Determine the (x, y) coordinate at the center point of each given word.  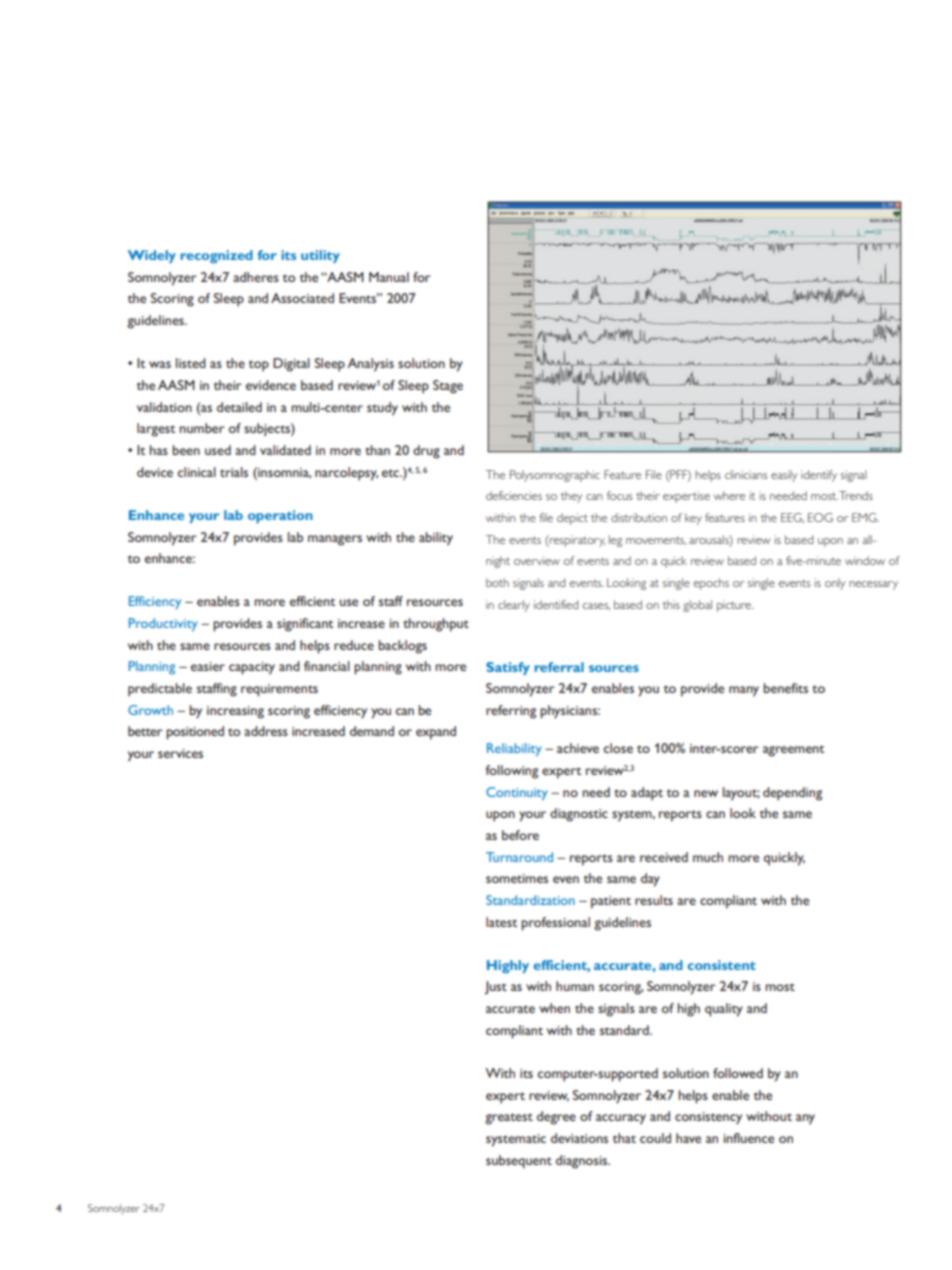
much (708, 857)
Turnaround (519, 857)
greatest (509, 1119)
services (180, 753)
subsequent (519, 1162)
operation (280, 517)
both (497, 582)
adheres (256, 277)
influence (749, 1138)
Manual (389, 277)
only (835, 584)
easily (784, 476)
